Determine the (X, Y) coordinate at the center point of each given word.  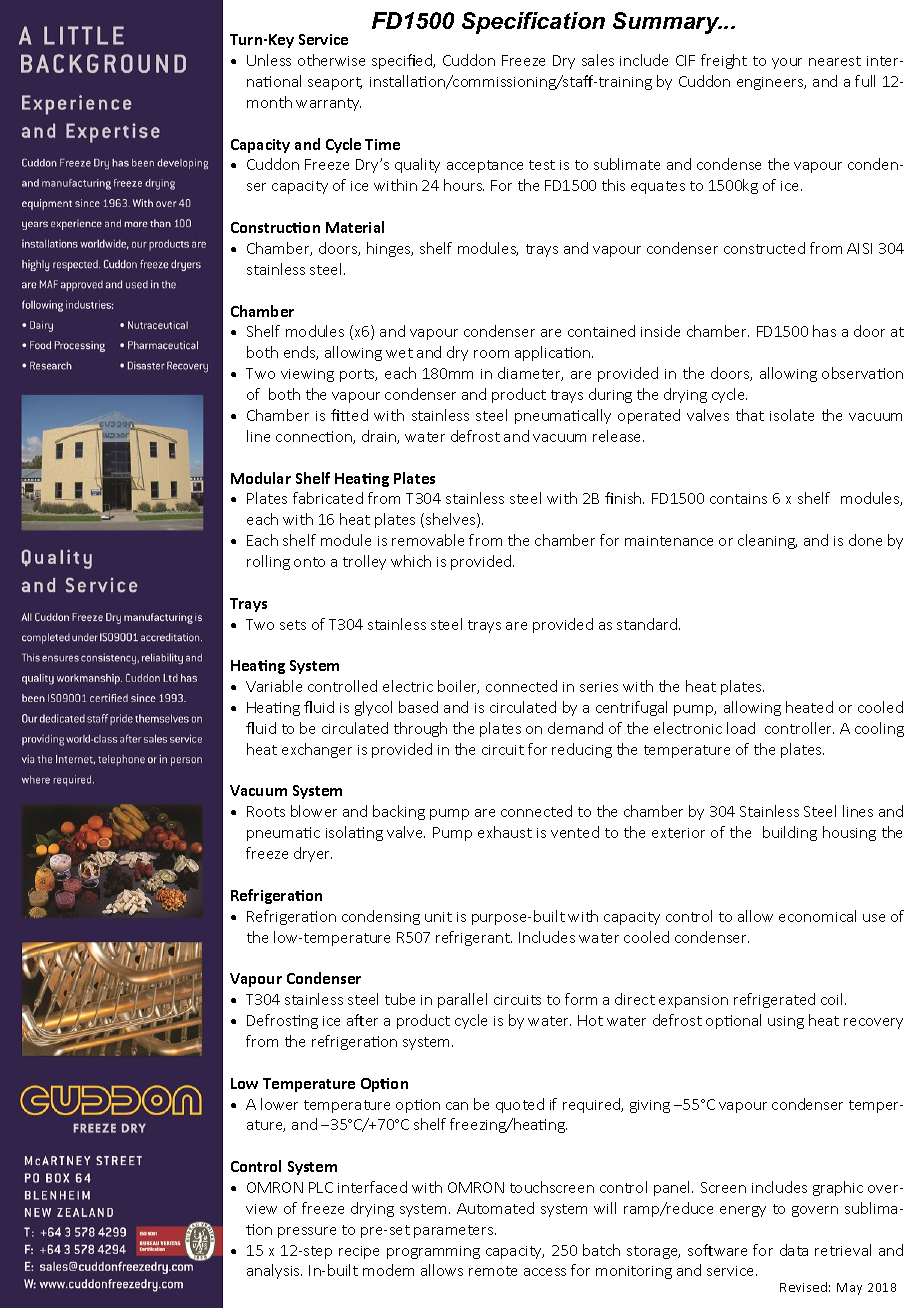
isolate (792, 415)
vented (575, 832)
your (787, 63)
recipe (359, 1252)
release (618, 436)
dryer (313, 854)
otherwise (331, 60)
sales (598, 60)
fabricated (328, 498)
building (790, 833)
